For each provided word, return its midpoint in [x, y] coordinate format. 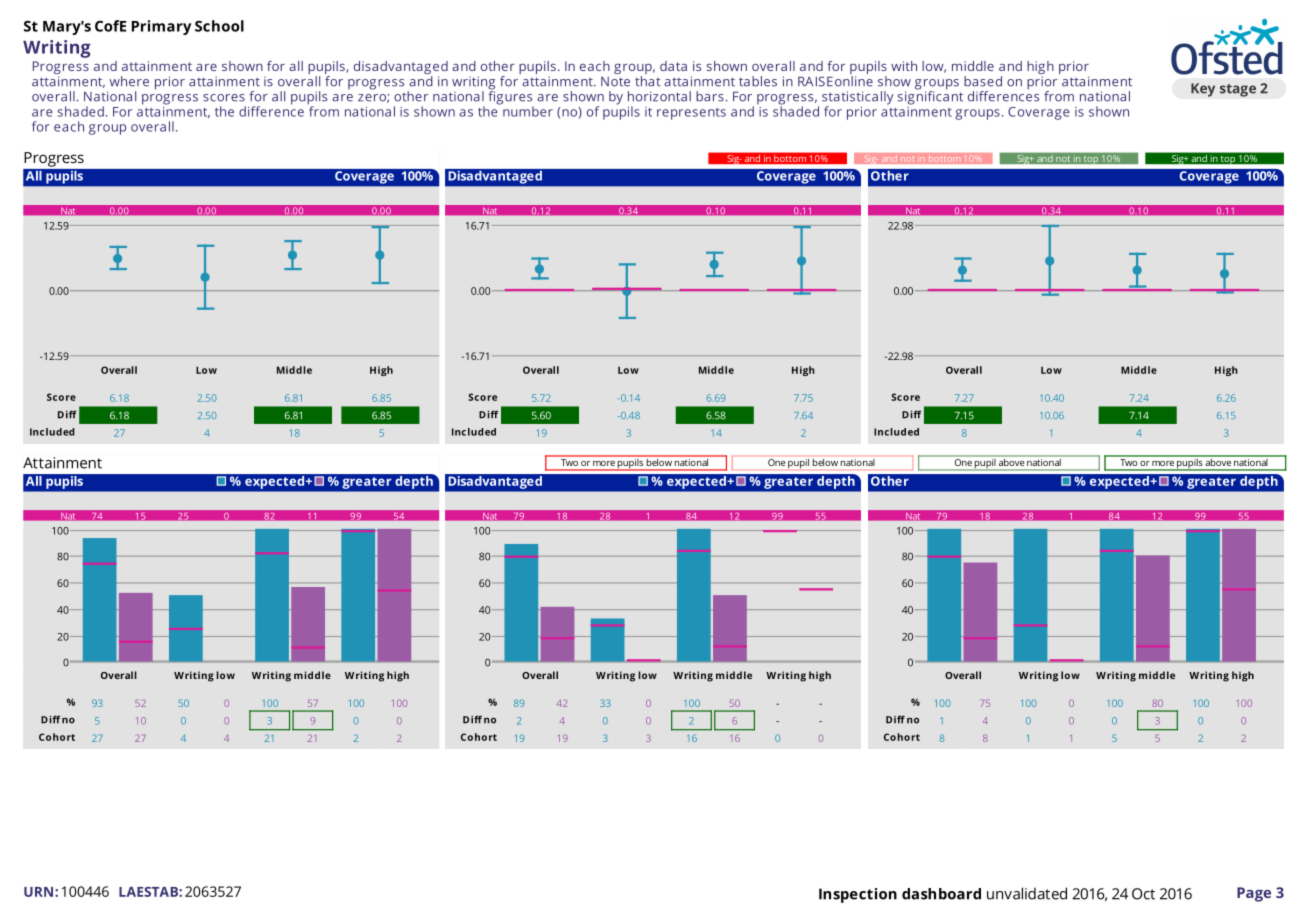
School [219, 26]
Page [1254, 894]
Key [1203, 90]
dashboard [941, 894]
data [673, 66]
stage [1238, 90]
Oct [1143, 894]
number [528, 111]
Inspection [858, 895]
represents [691, 114]
